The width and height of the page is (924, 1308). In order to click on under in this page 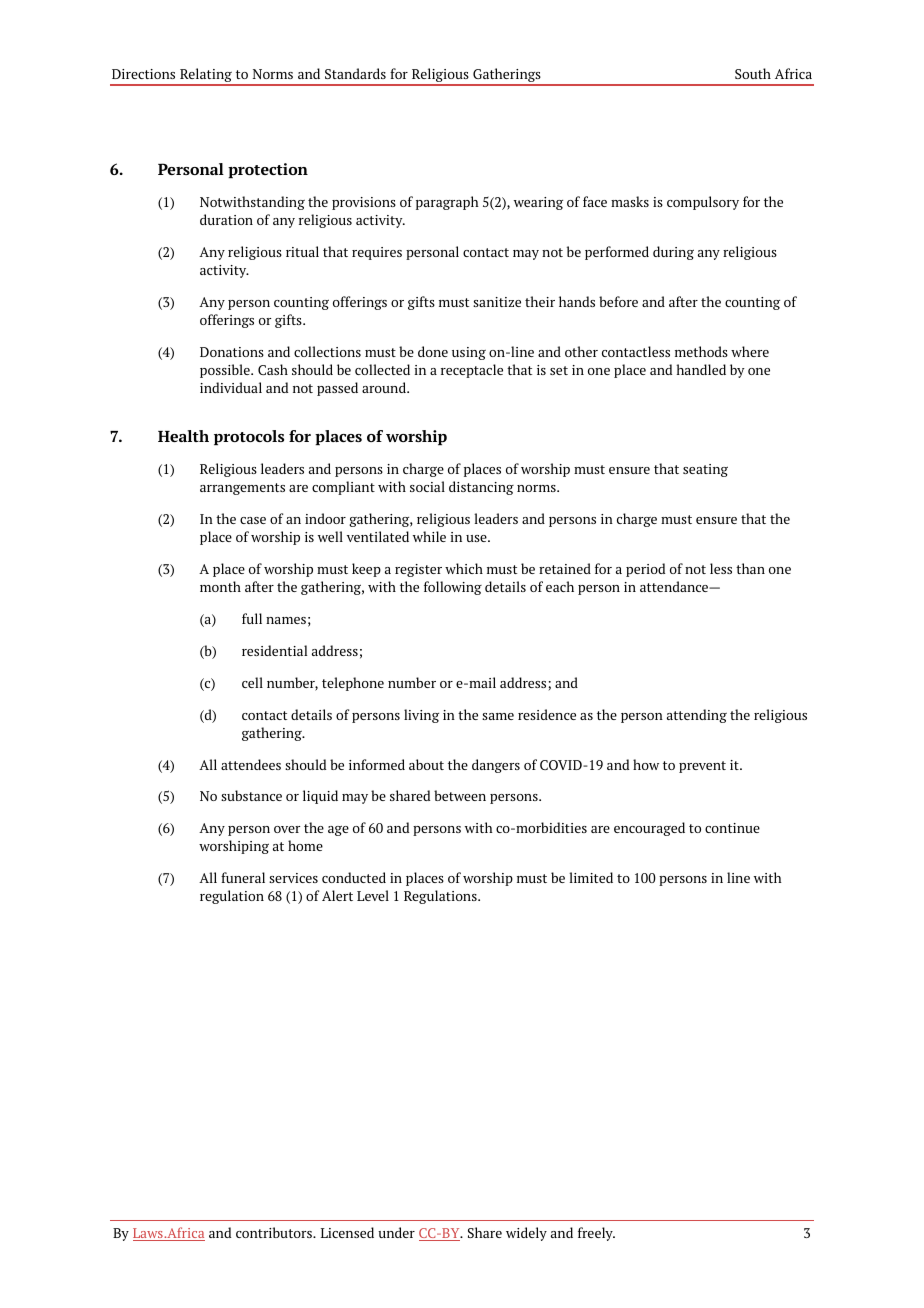, I will do `click(396, 1232)`.
